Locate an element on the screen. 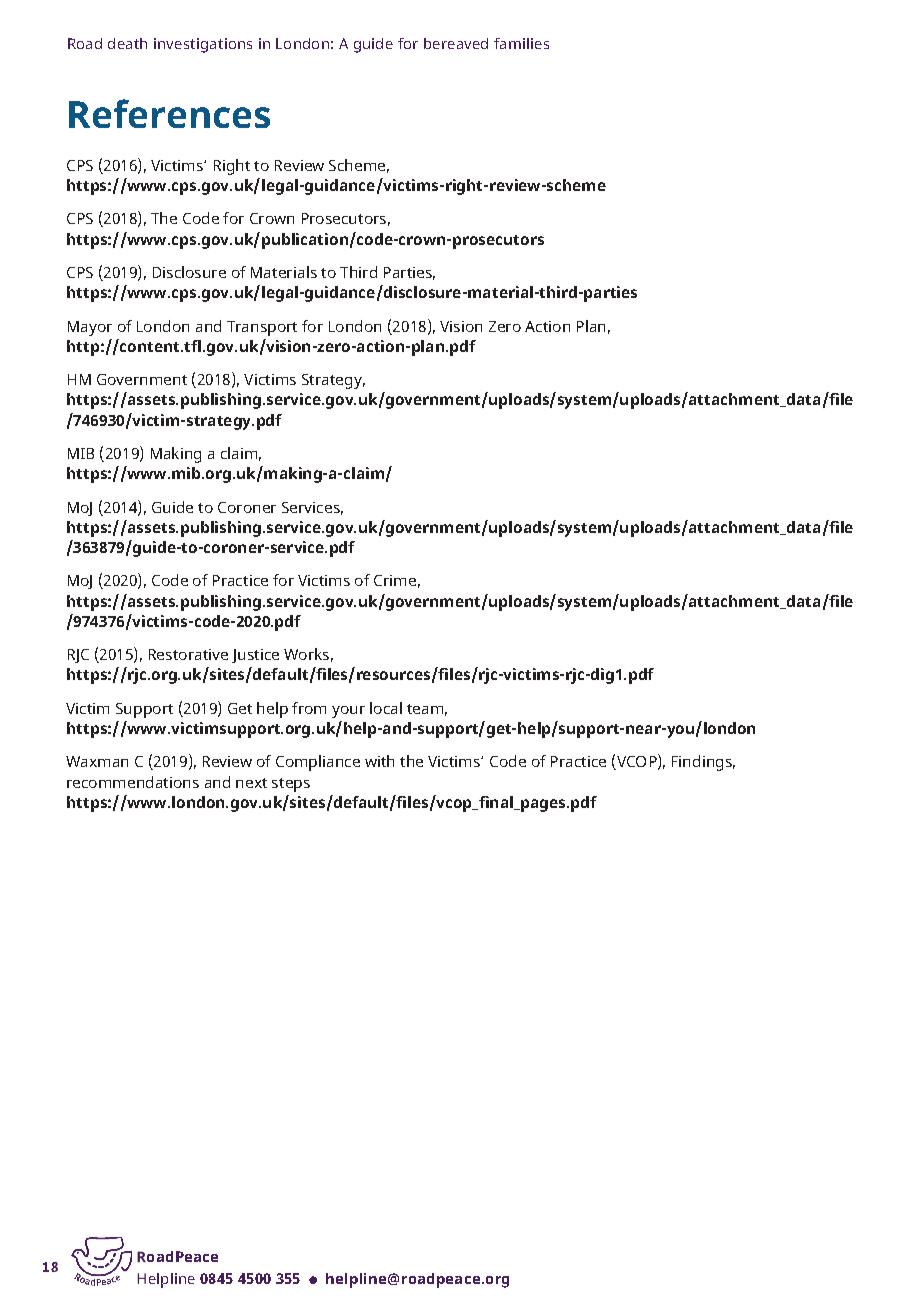 This screenshot has width=924, height=1308. investigations is located at coordinates (203, 45).
